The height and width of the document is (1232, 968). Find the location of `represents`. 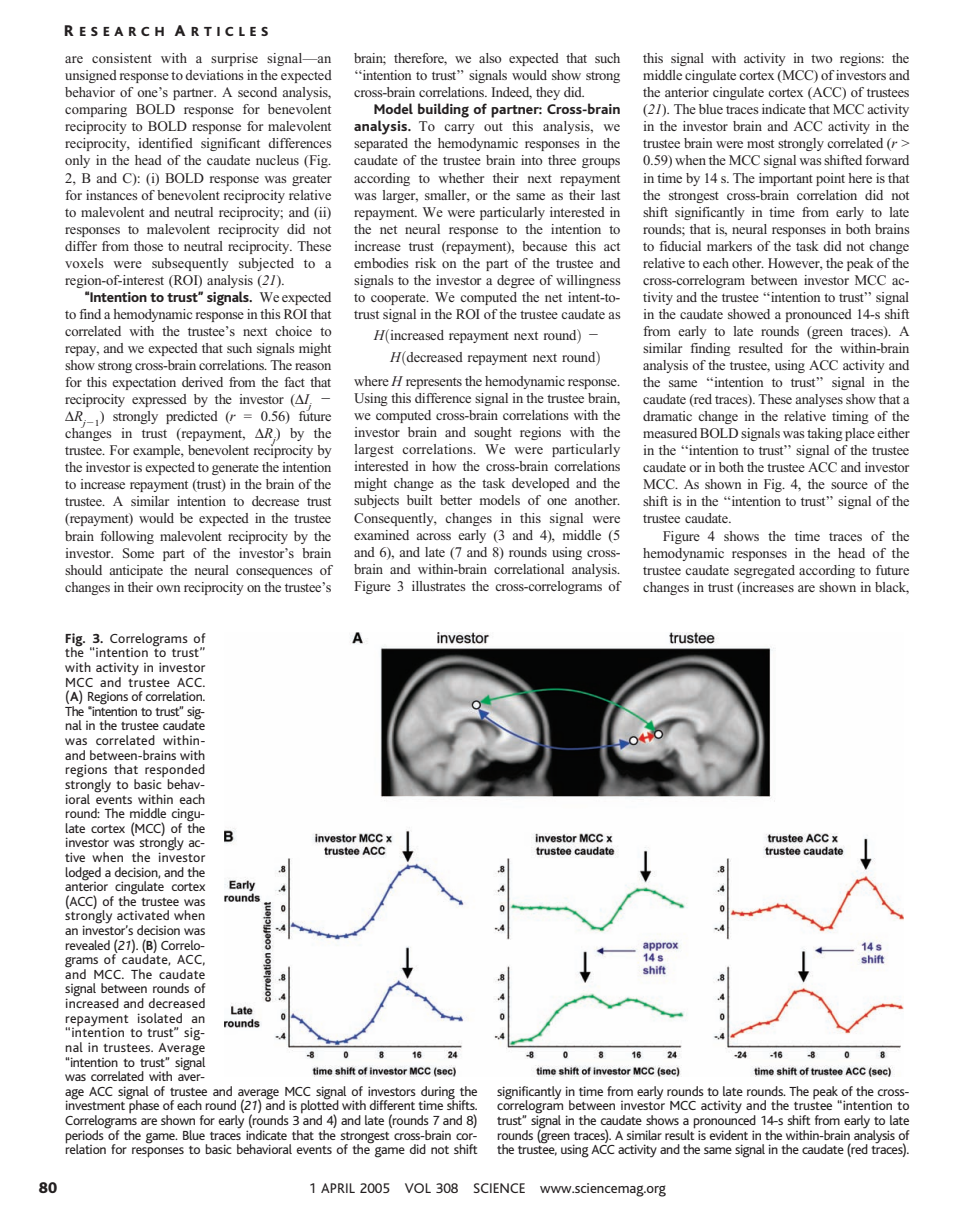

represents is located at coordinates (434, 383).
